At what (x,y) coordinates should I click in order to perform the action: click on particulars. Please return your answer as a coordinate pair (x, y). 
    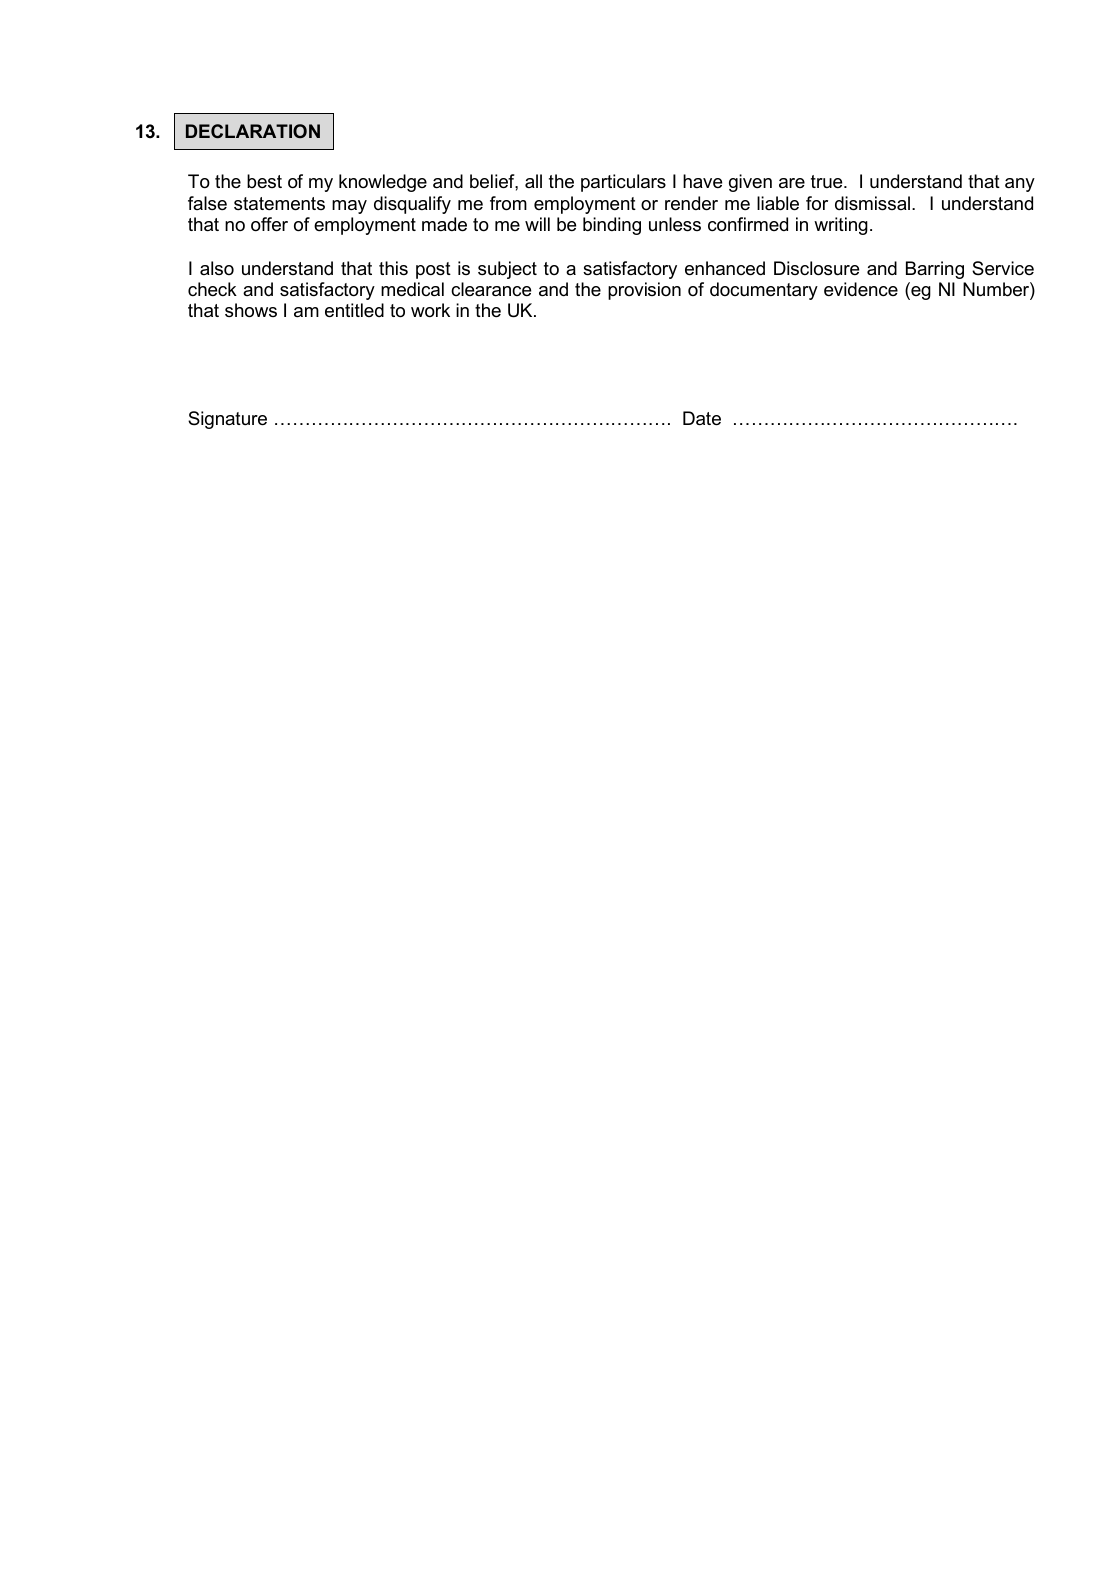
    Looking at the image, I should click on (623, 183).
